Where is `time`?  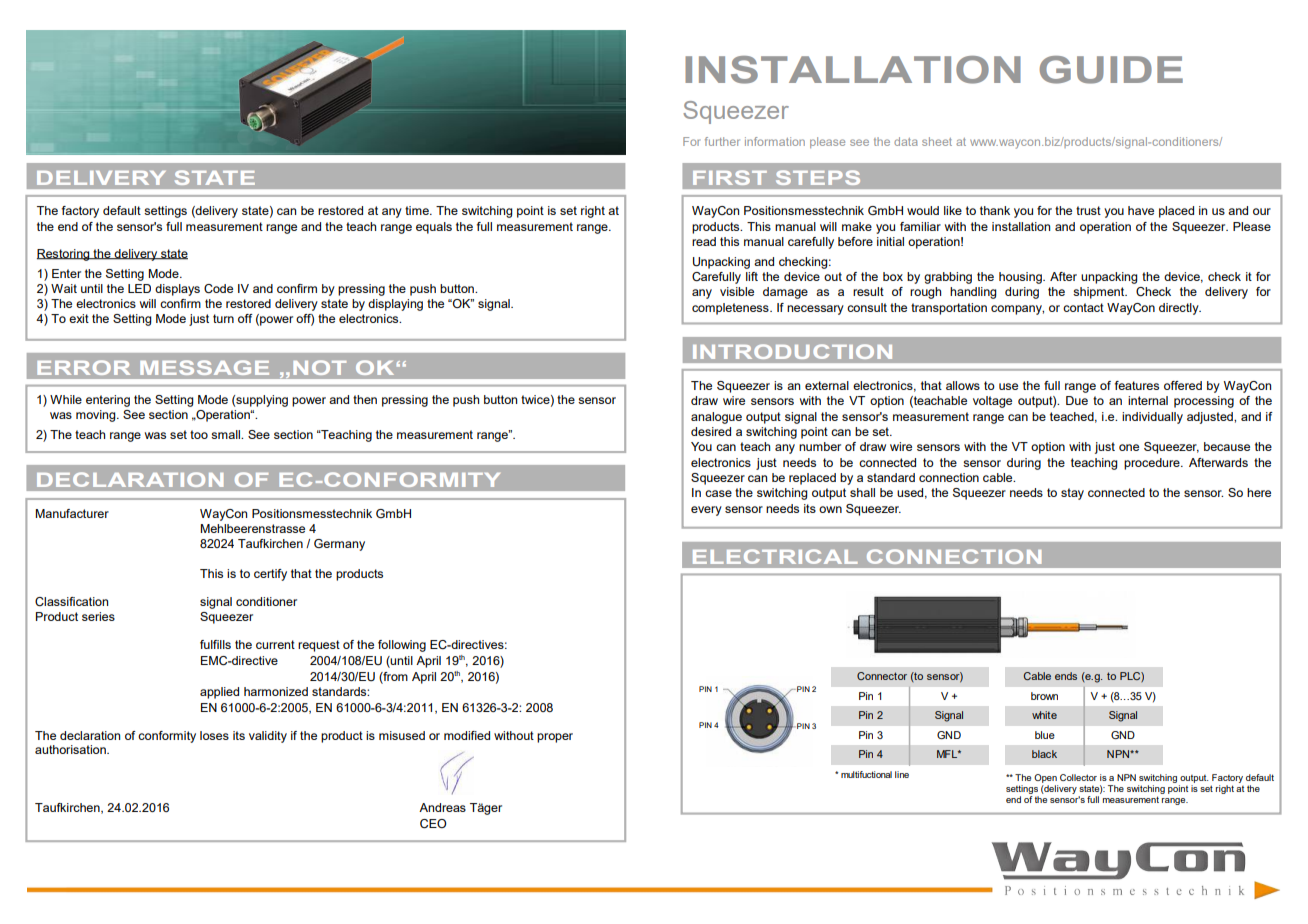
time is located at coordinates (418, 210).
